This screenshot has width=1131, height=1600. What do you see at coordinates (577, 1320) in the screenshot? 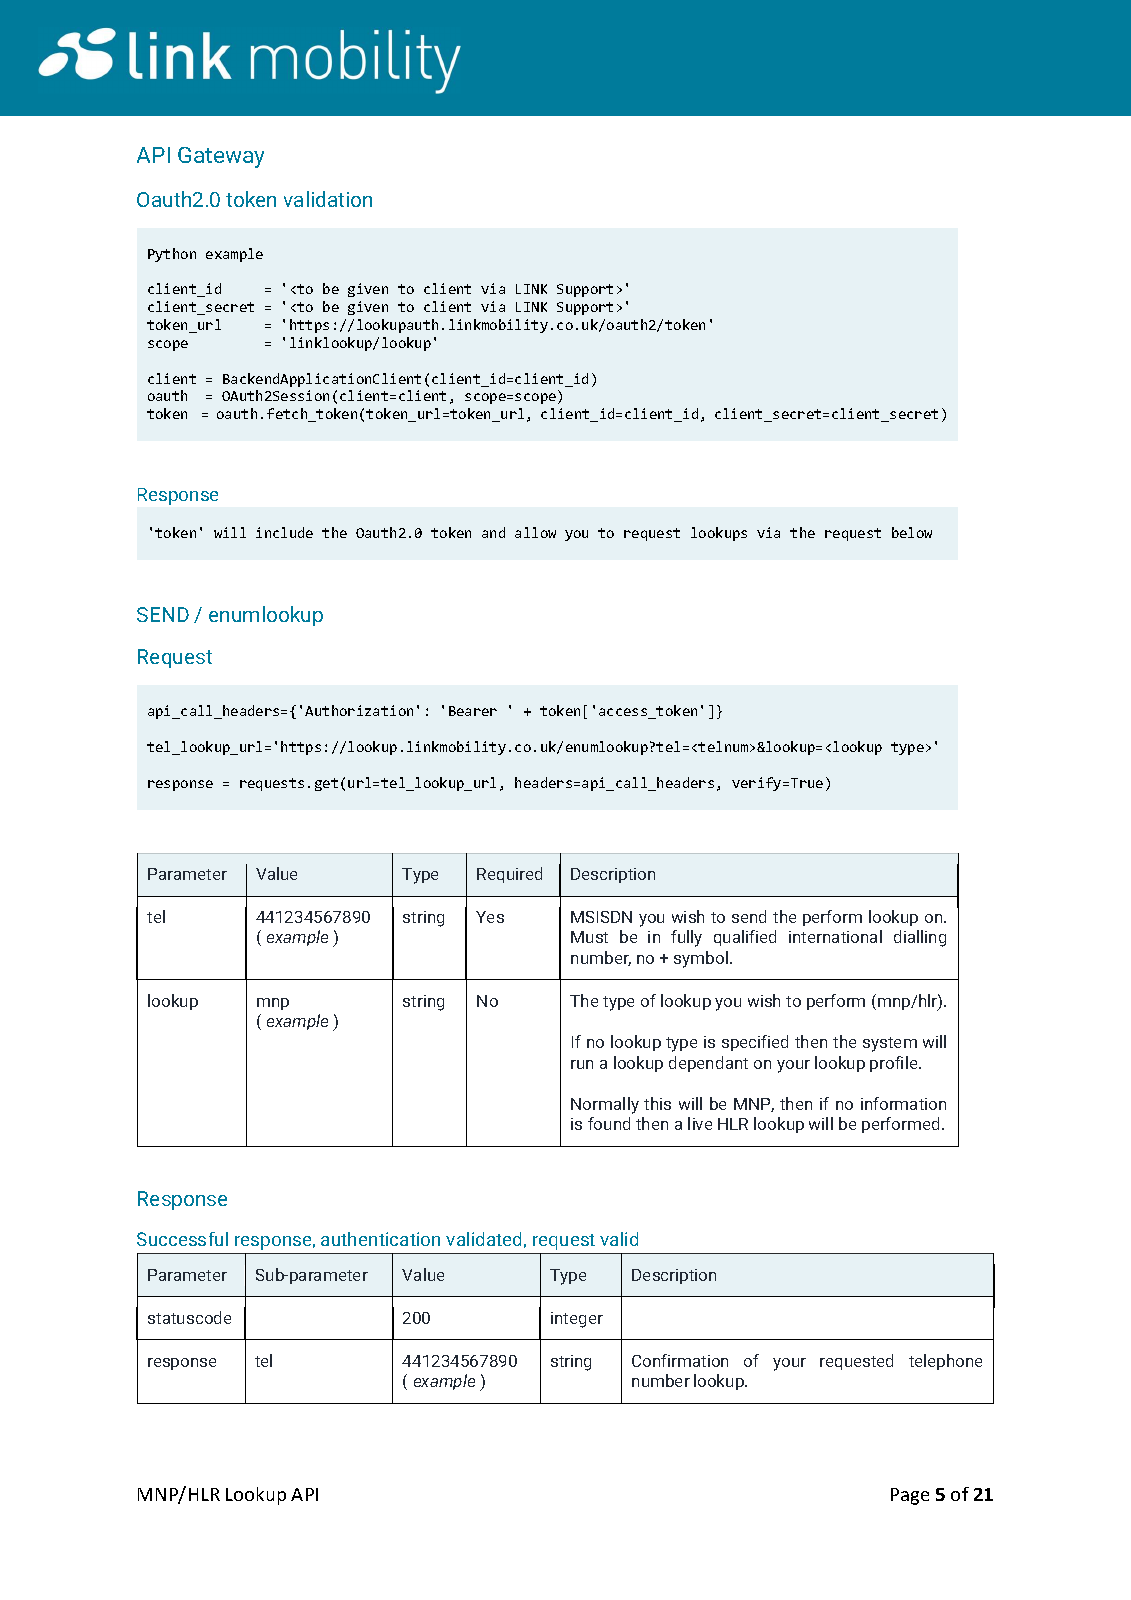
I see `integer` at bounding box center [577, 1320].
